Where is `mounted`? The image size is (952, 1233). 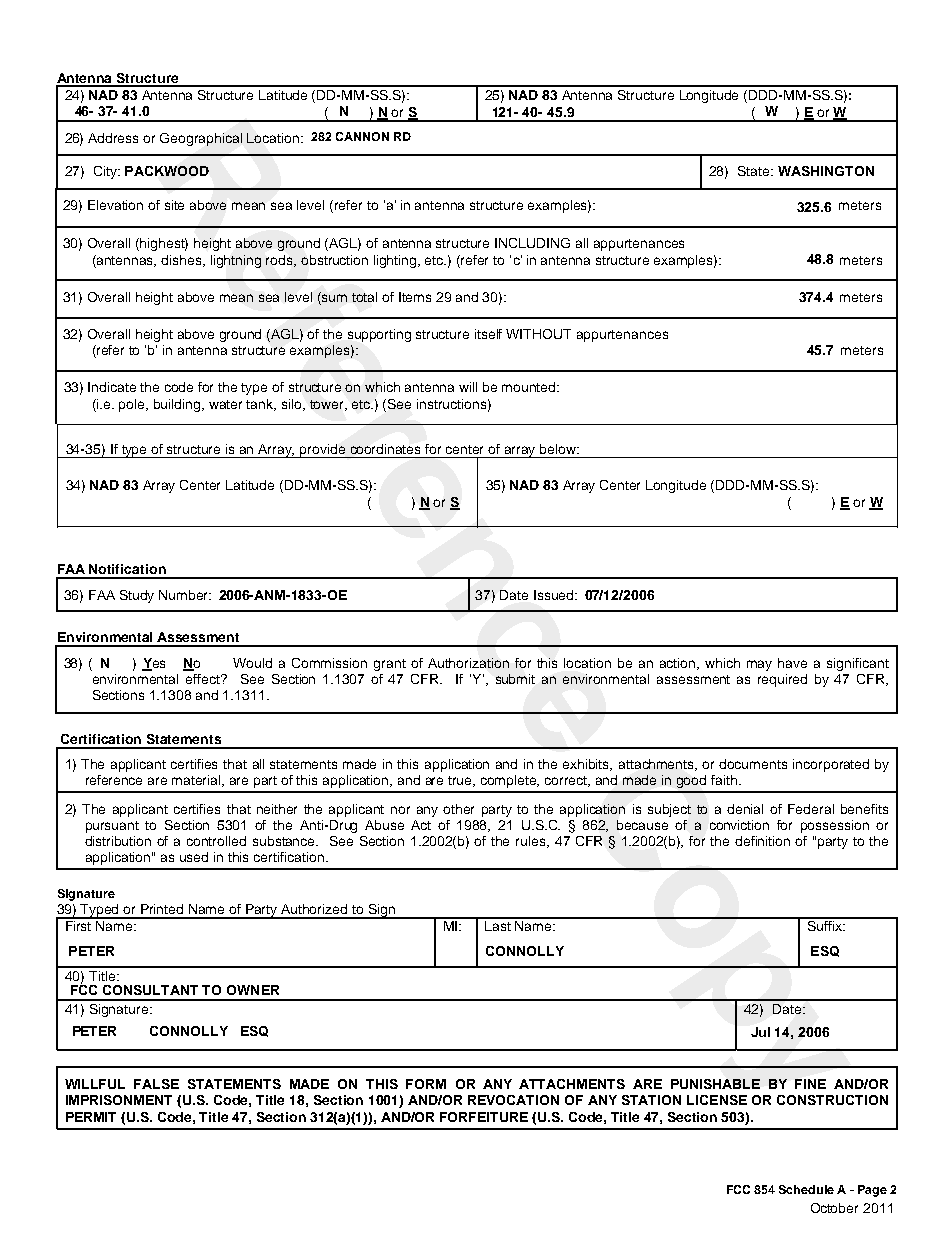 mounted is located at coordinates (530, 387).
